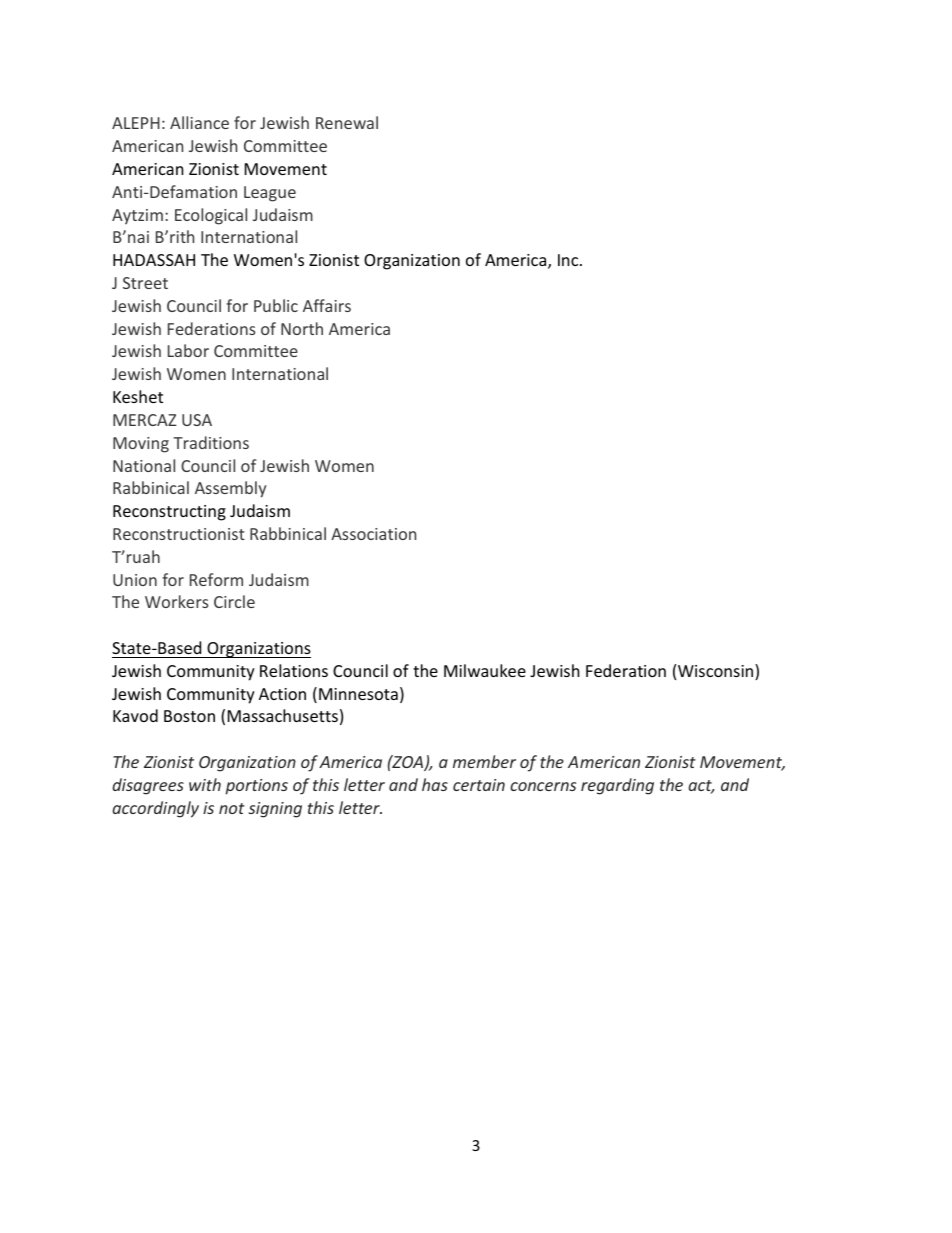 This screenshot has width=952, height=1233. I want to click on Traditions, so click(211, 442).
